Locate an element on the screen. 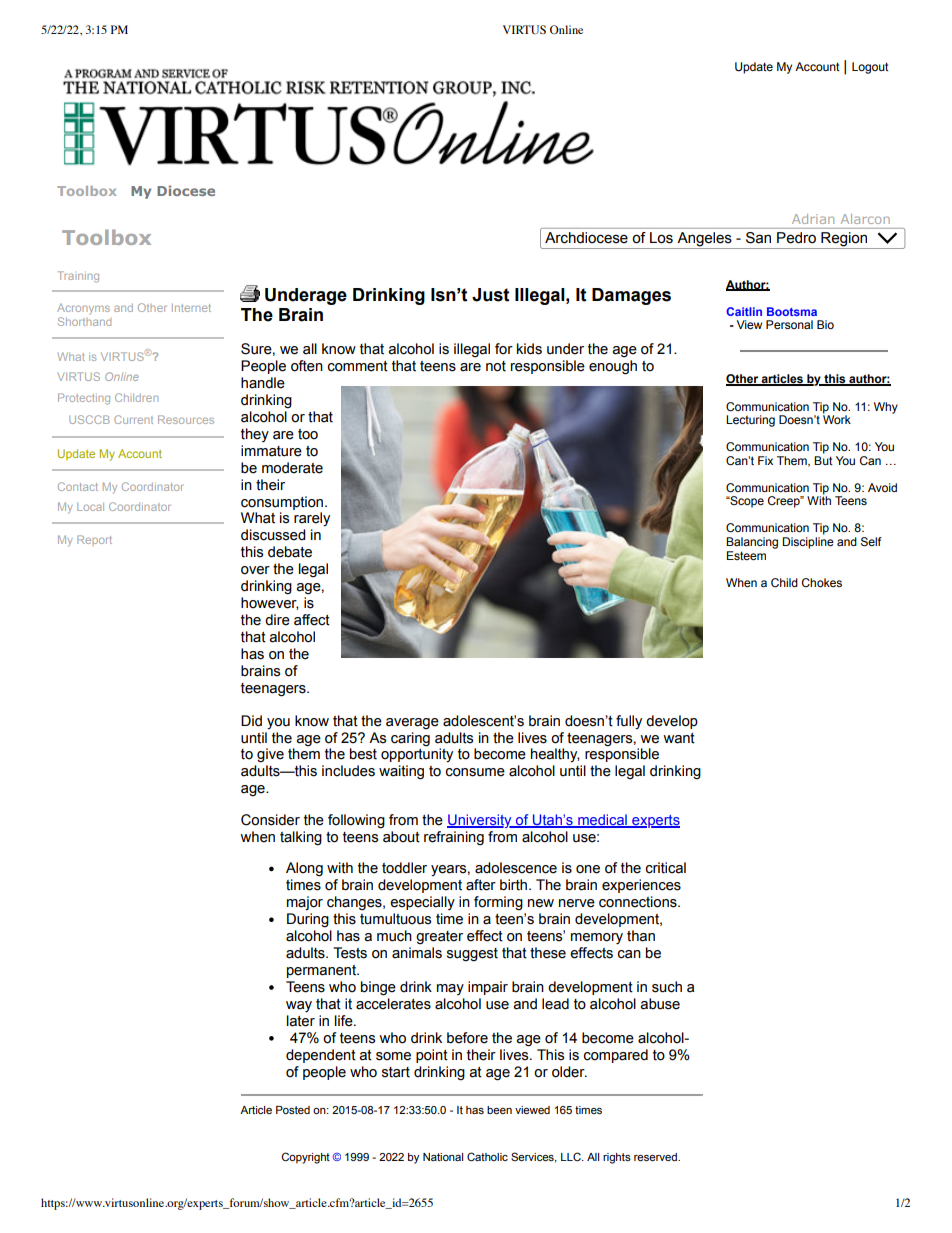 This screenshot has width=952, height=1233. Training is located at coordinates (78, 277).
